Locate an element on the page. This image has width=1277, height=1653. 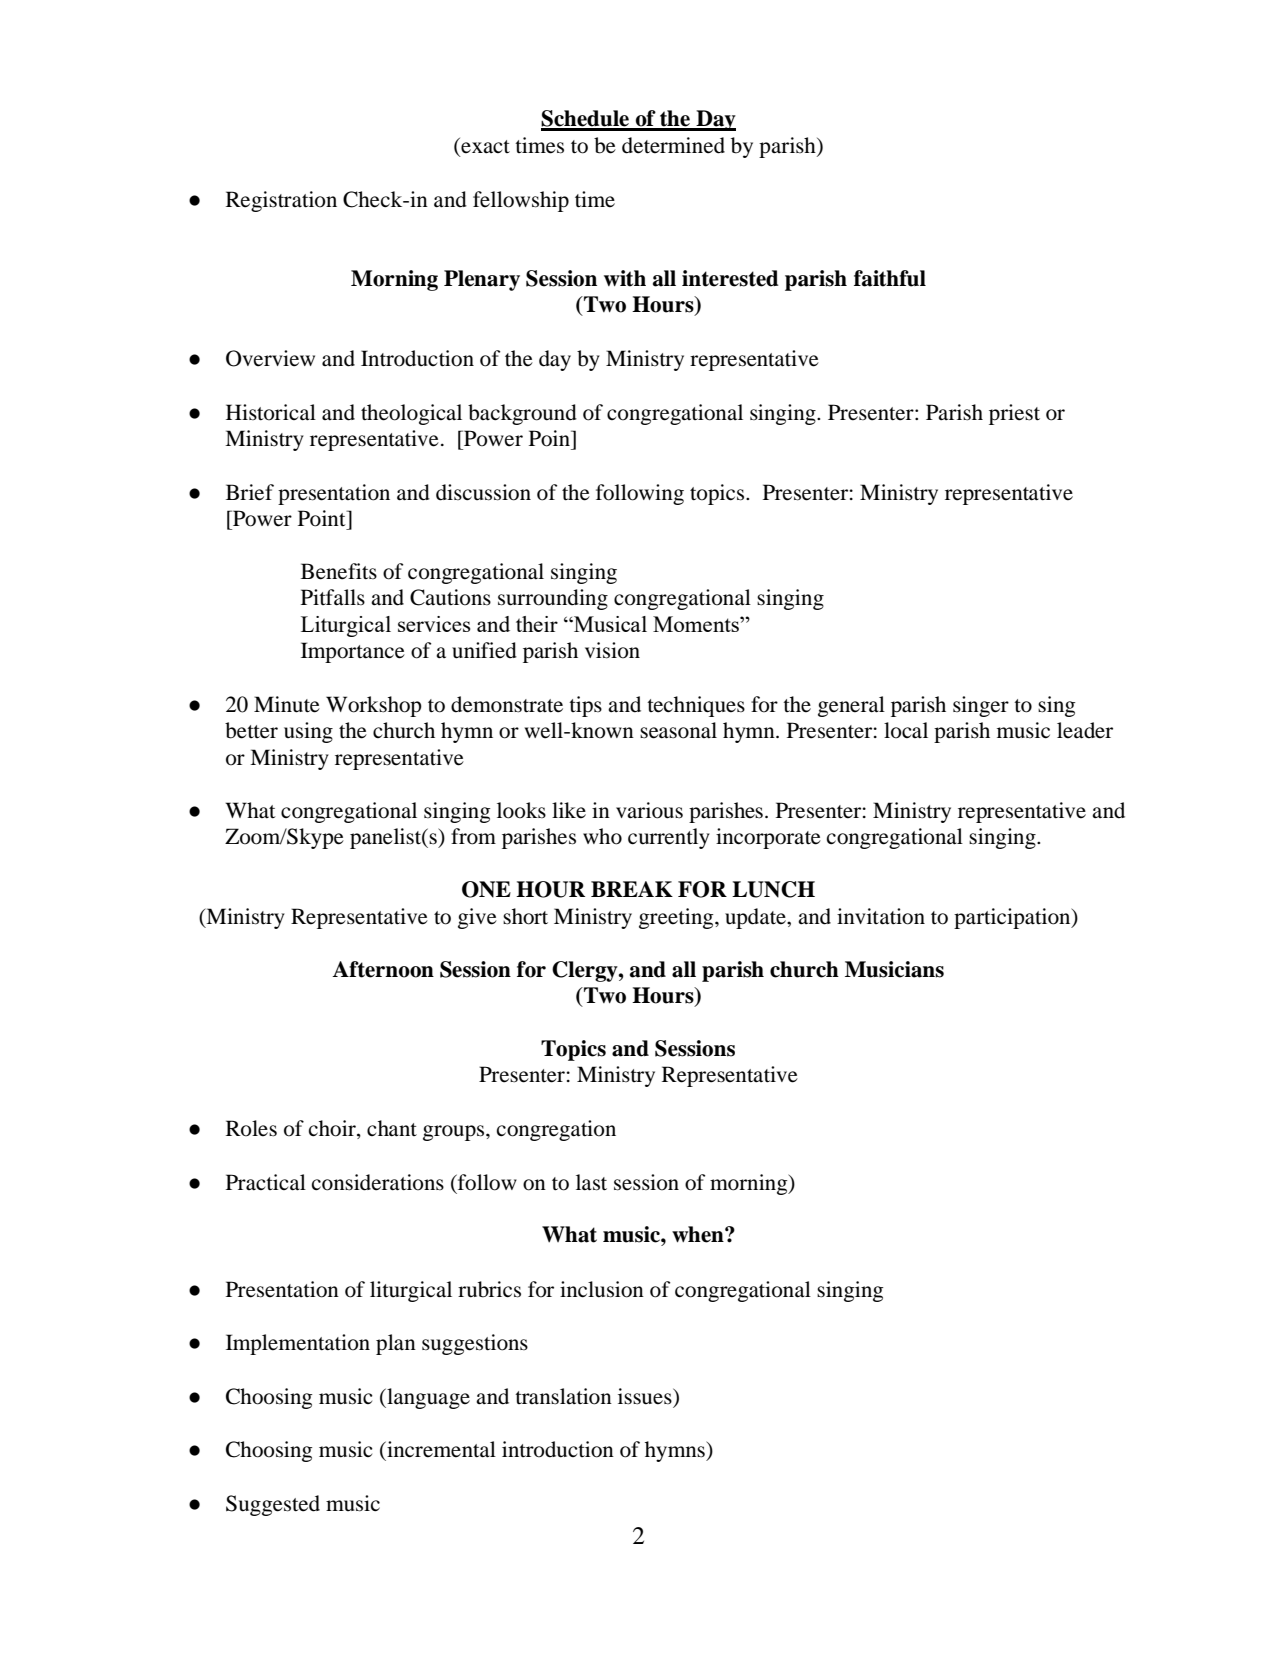
issues is located at coordinates (646, 1396).
